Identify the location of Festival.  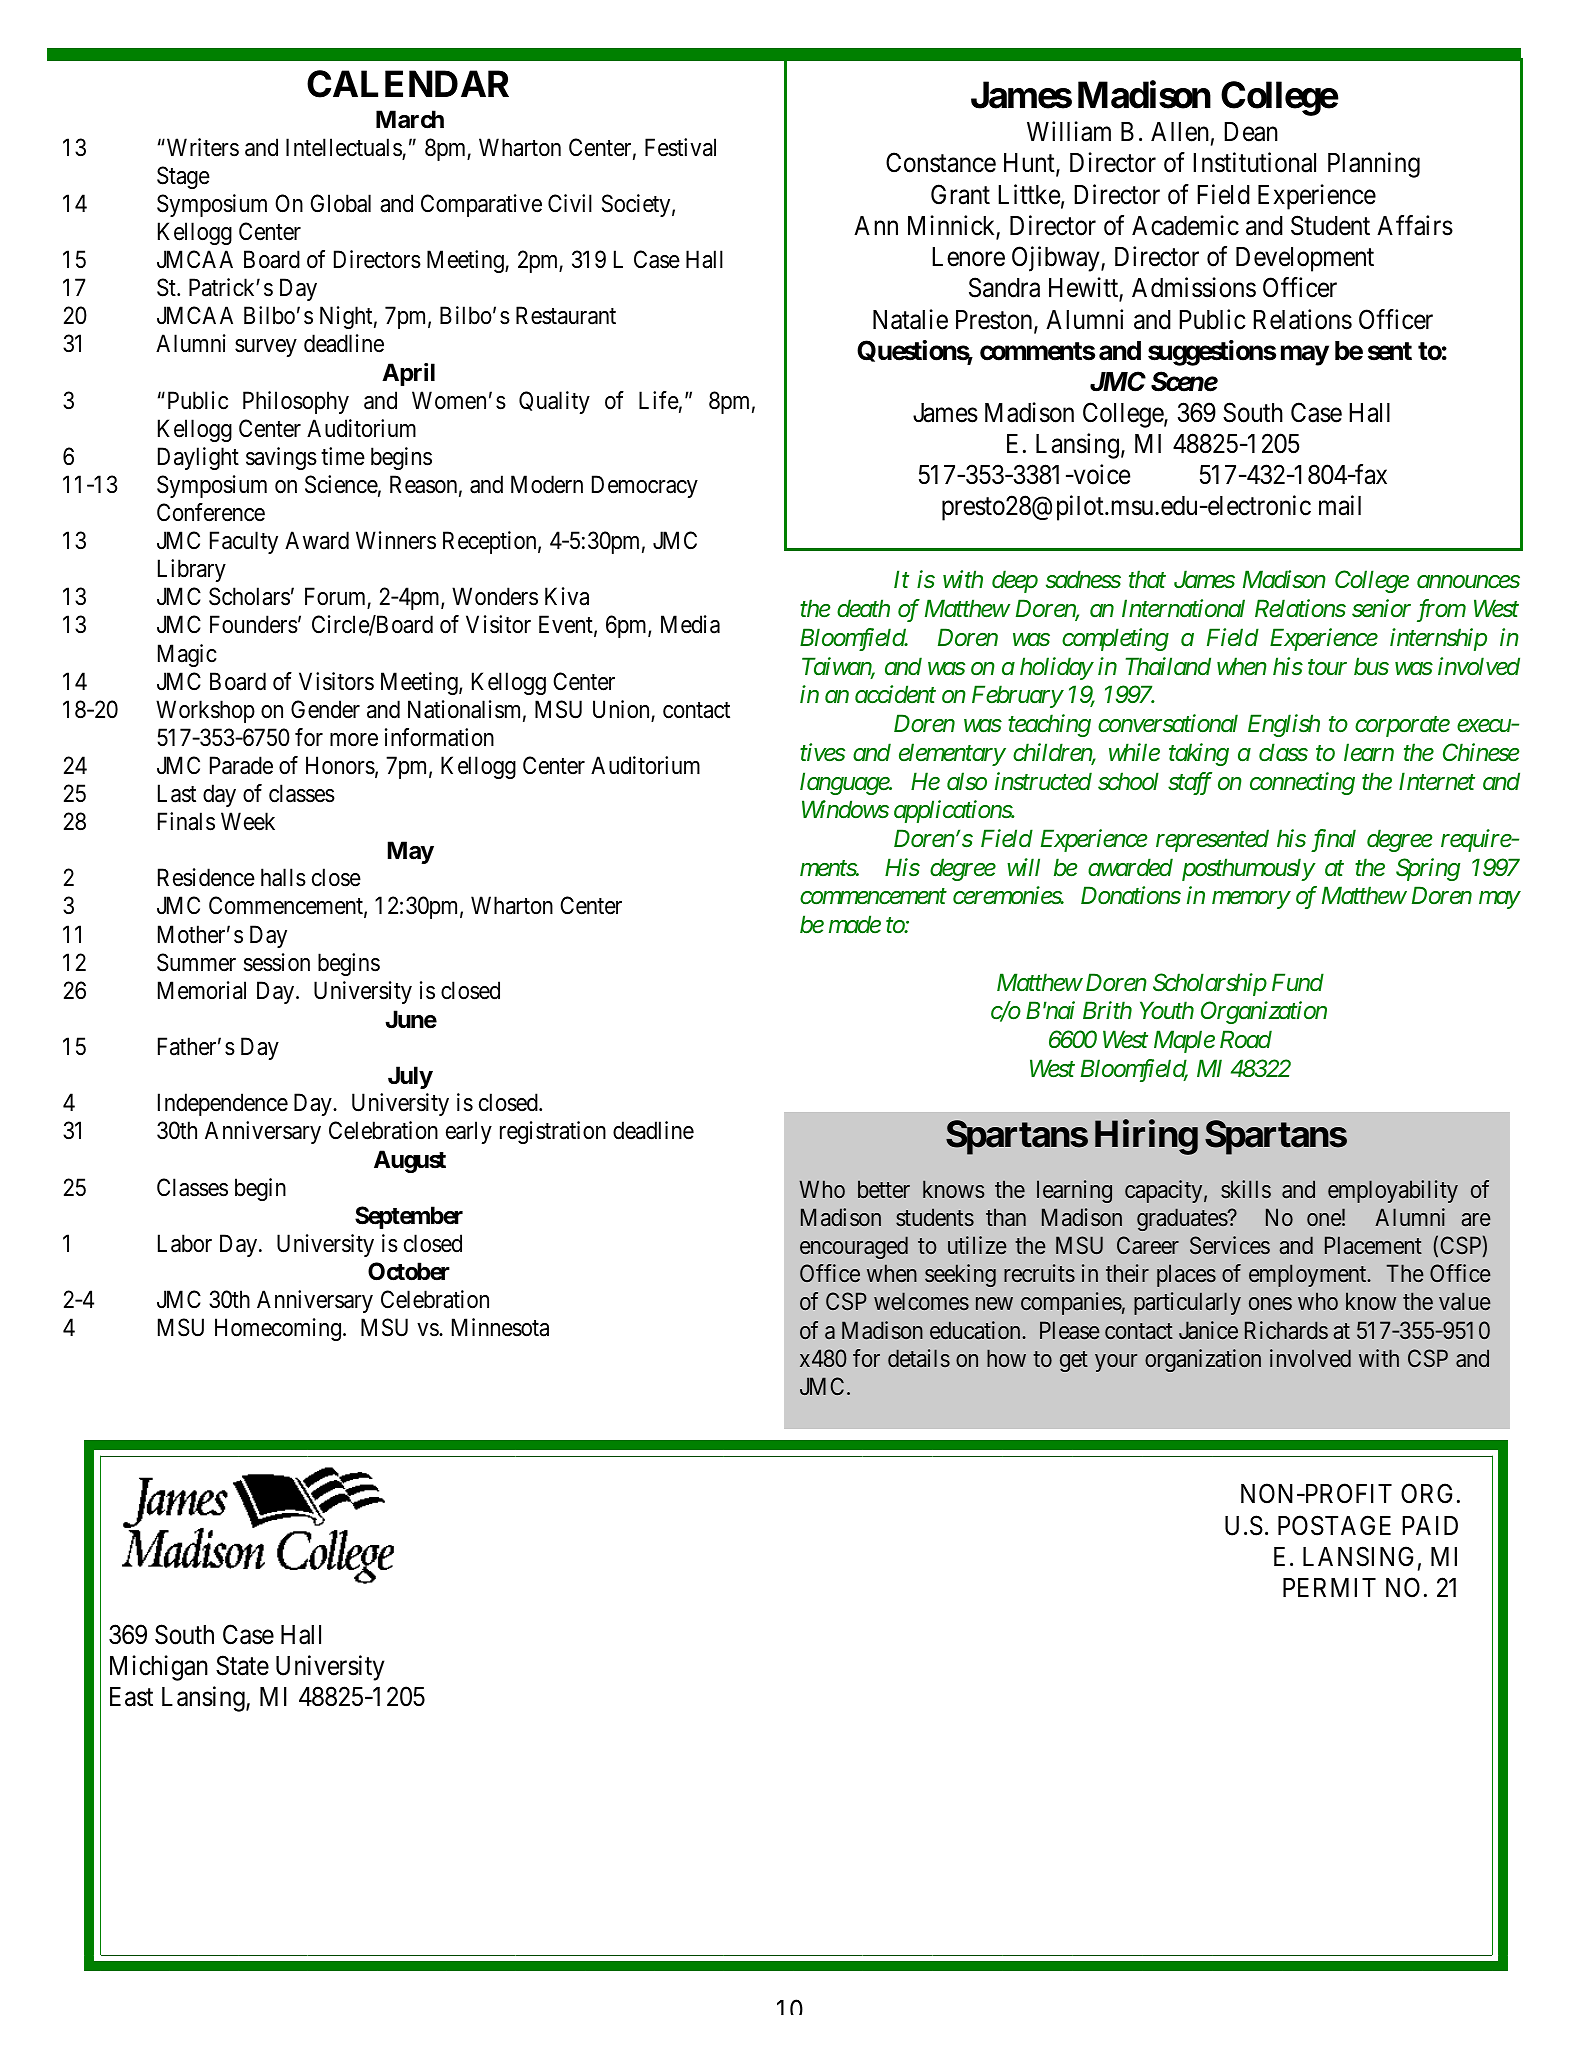
(680, 147).
